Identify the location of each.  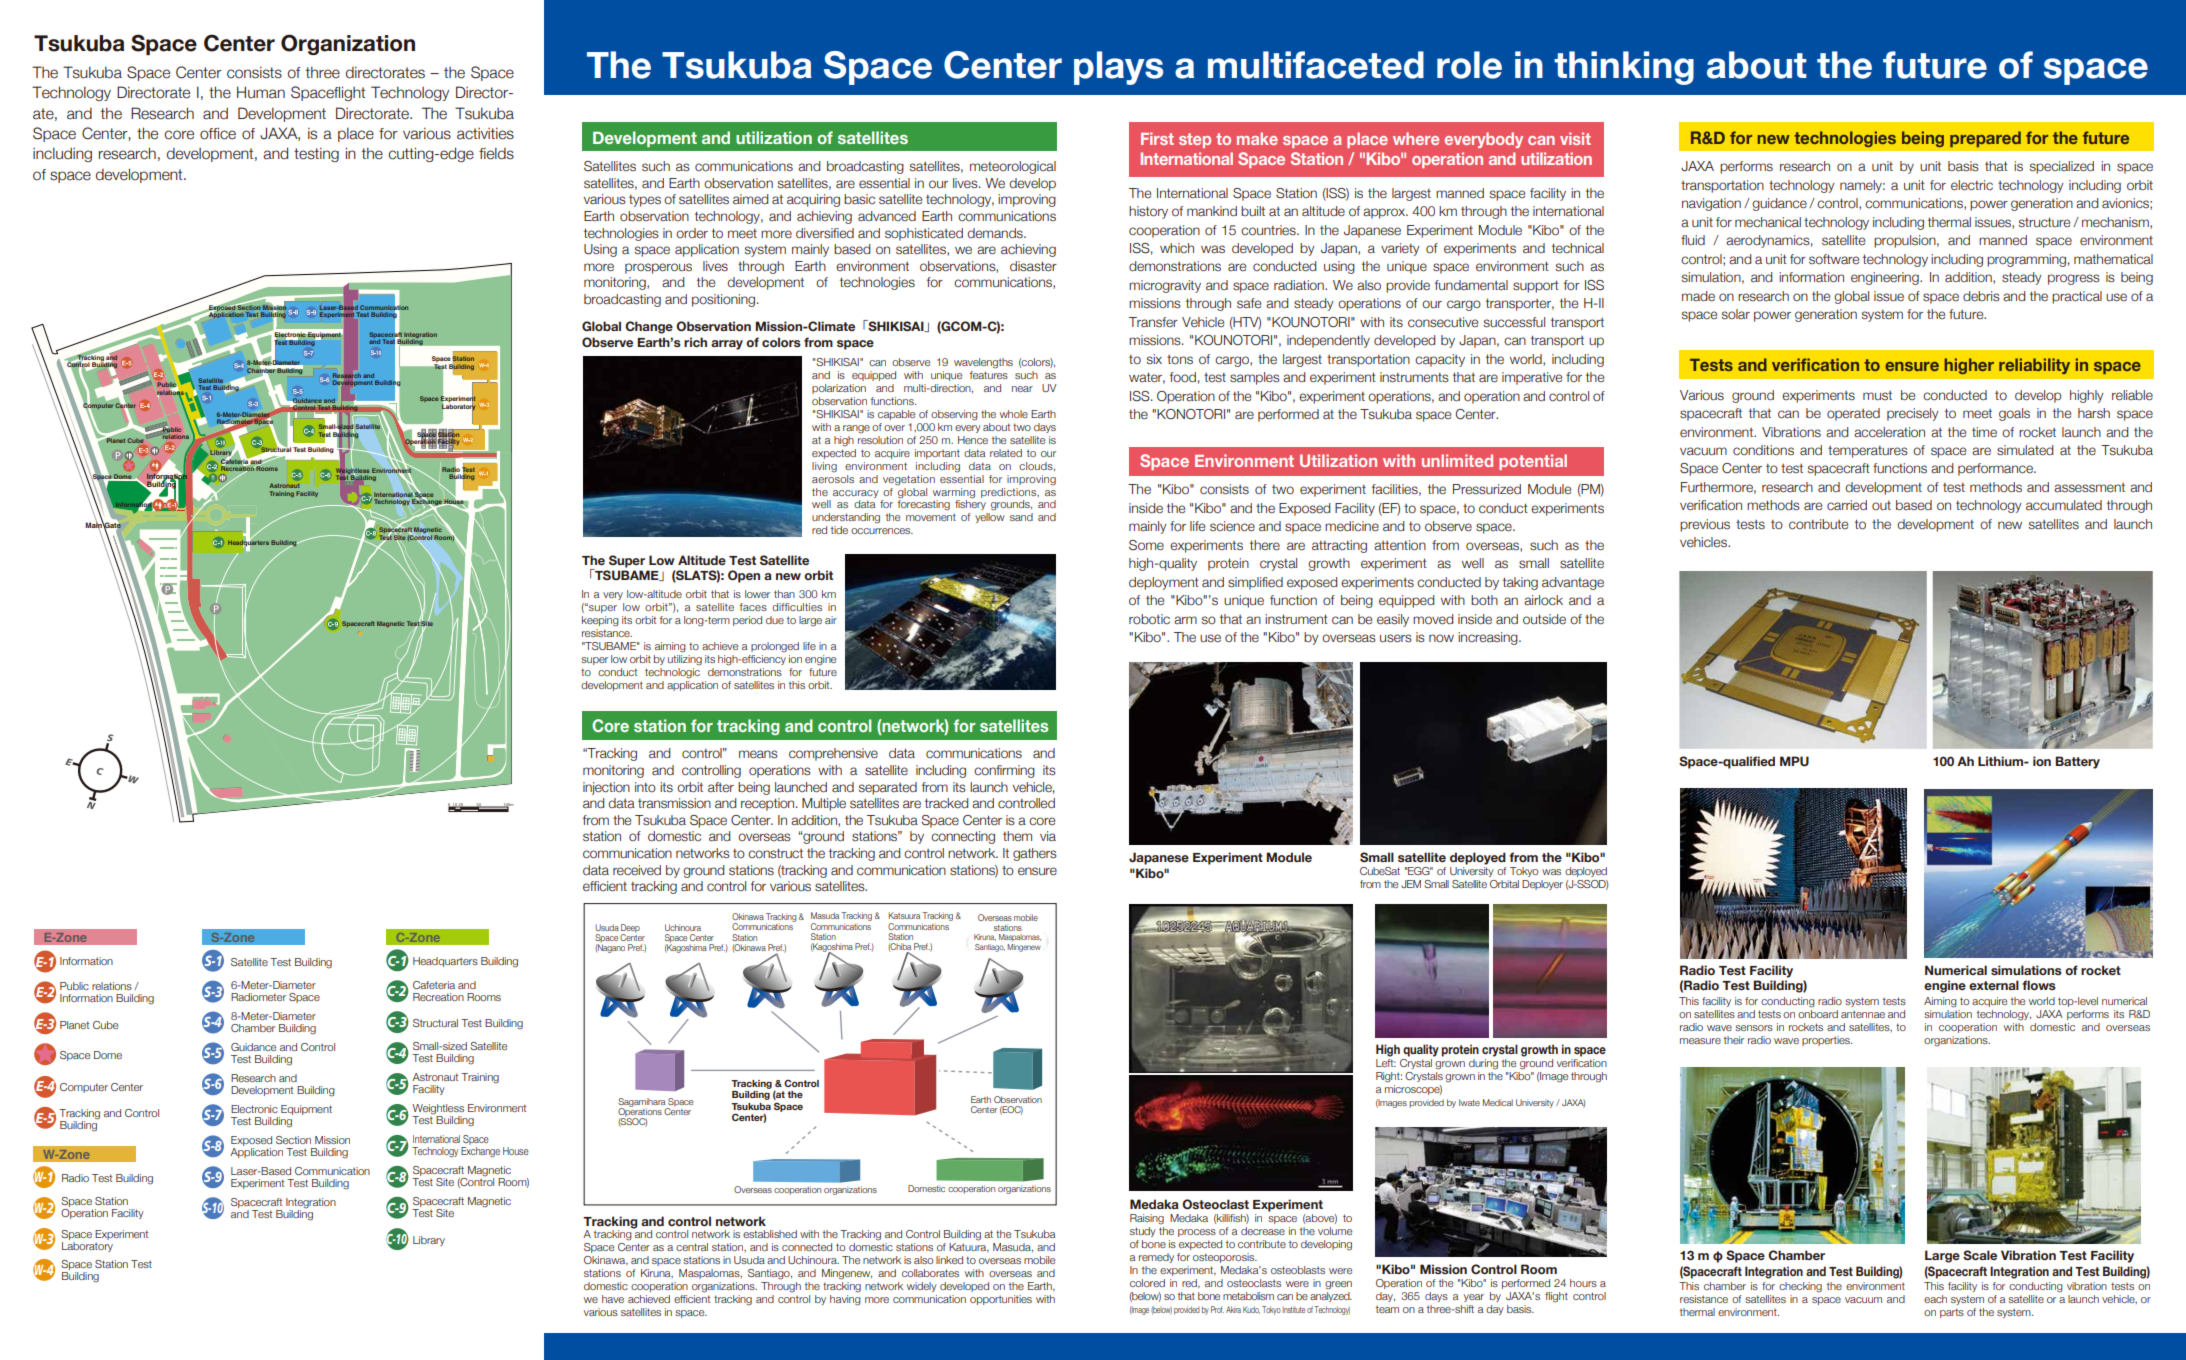
(1935, 1299).
